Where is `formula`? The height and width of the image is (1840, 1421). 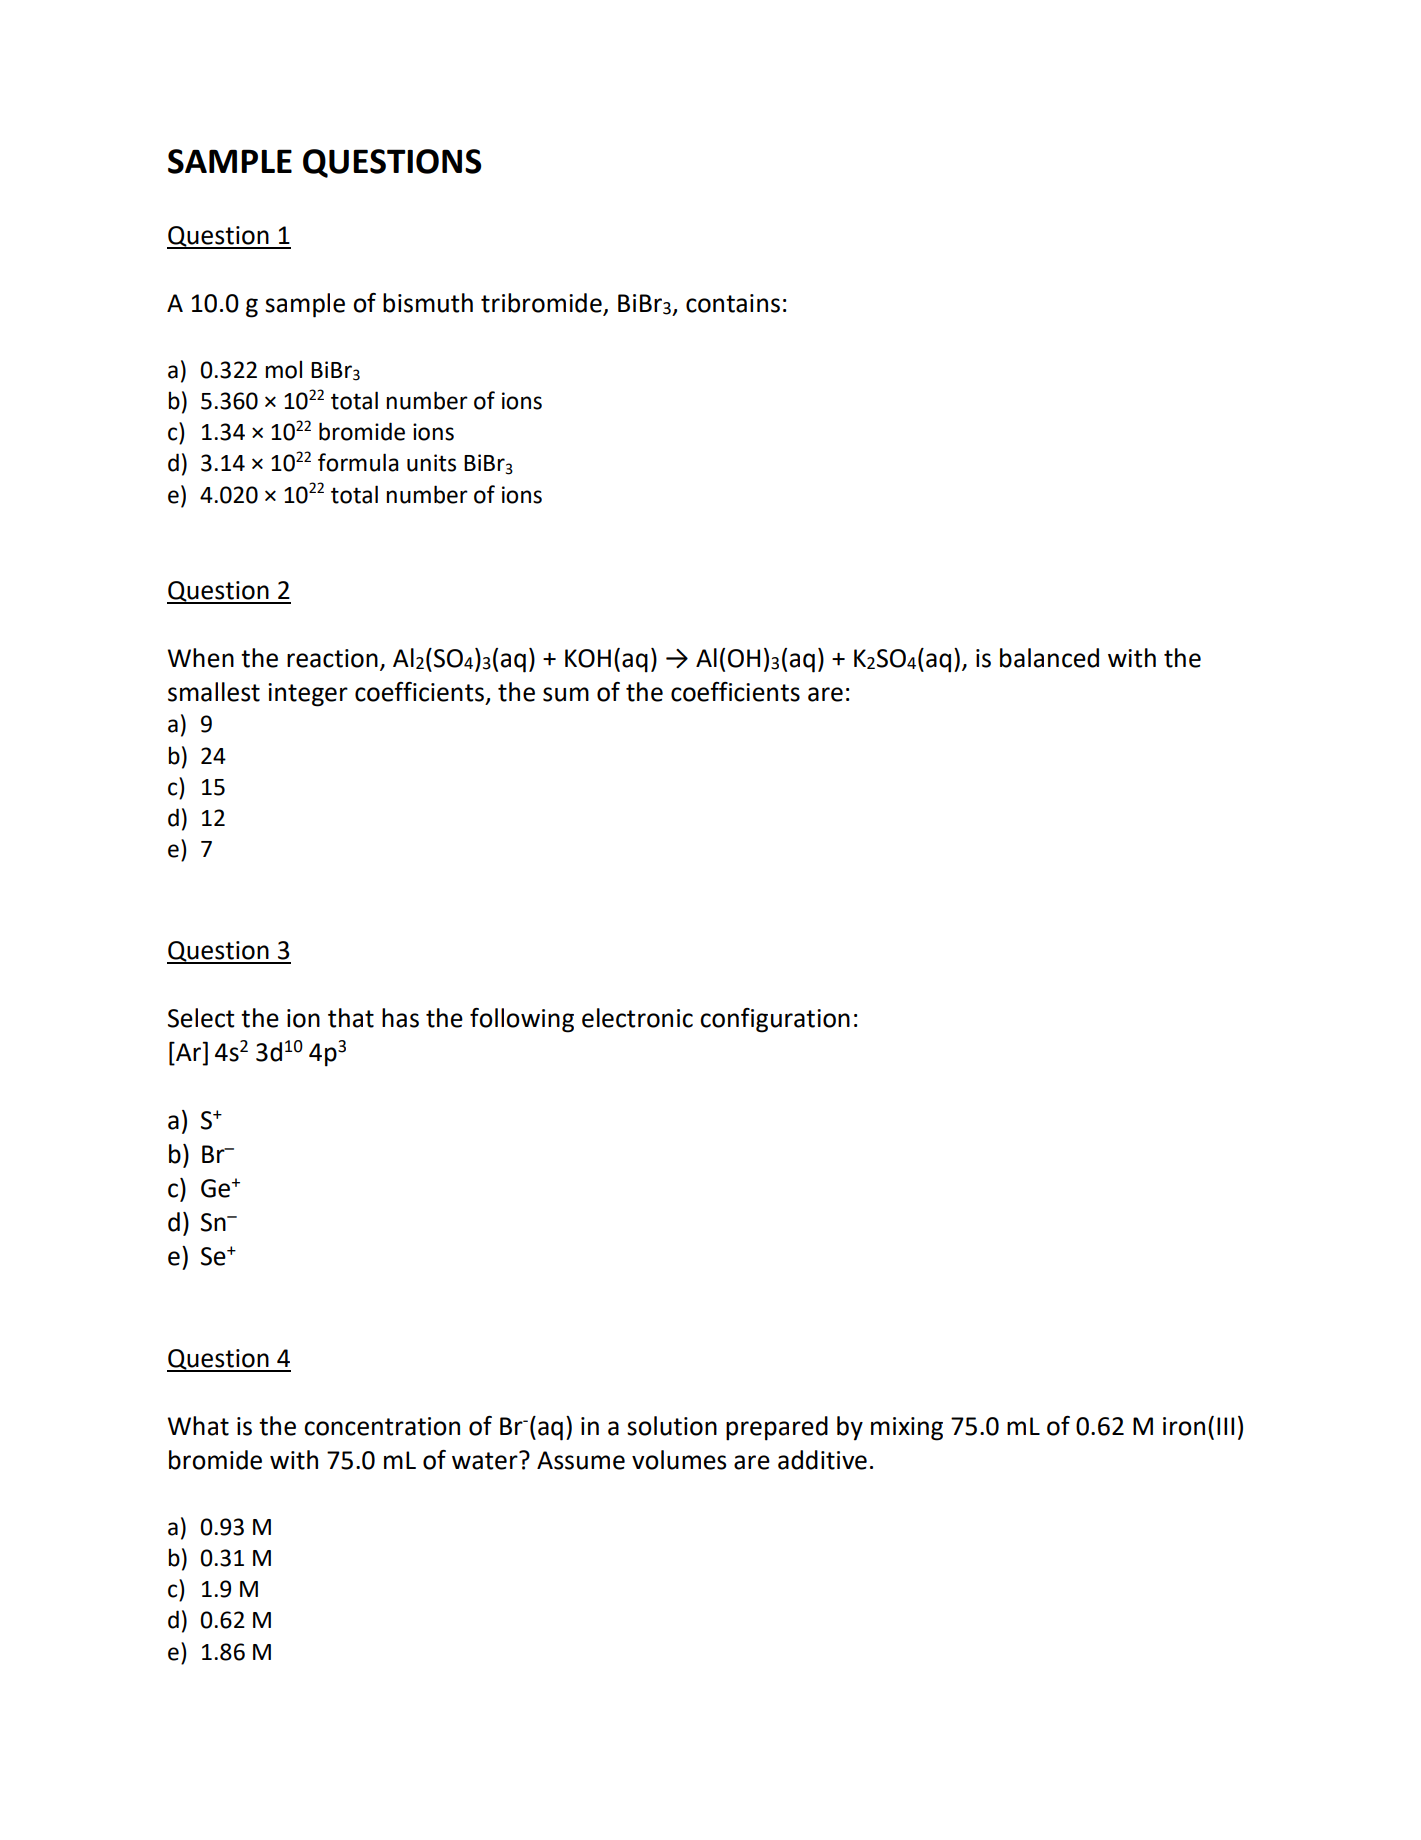 formula is located at coordinates (358, 462).
